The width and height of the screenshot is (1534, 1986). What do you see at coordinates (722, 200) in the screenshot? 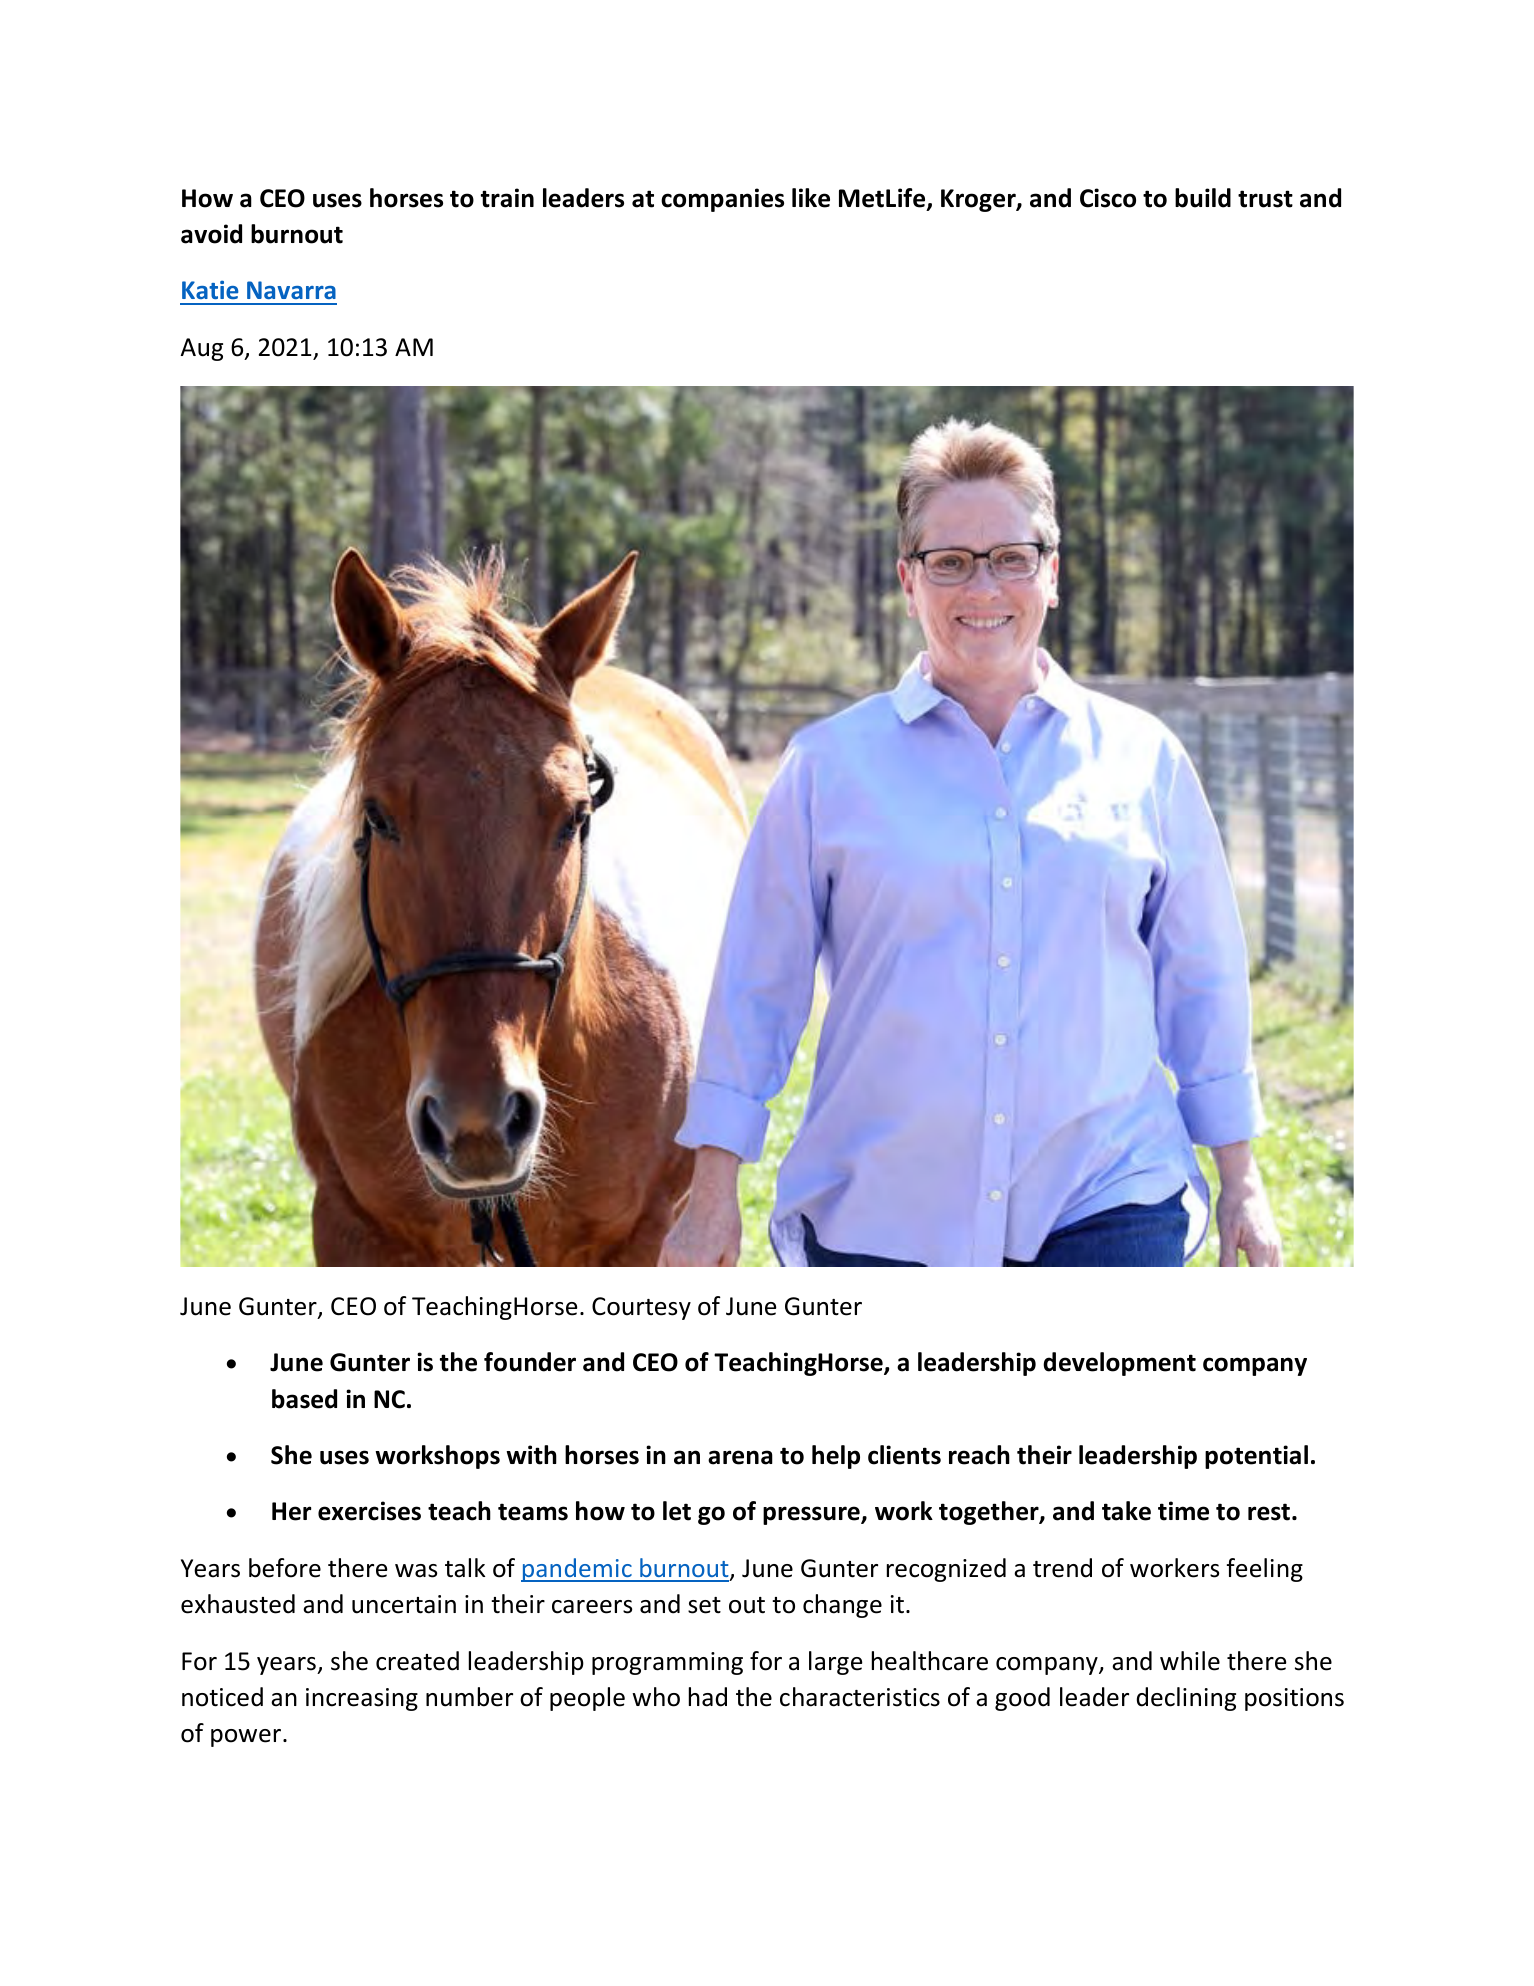
I see `companies` at bounding box center [722, 200].
